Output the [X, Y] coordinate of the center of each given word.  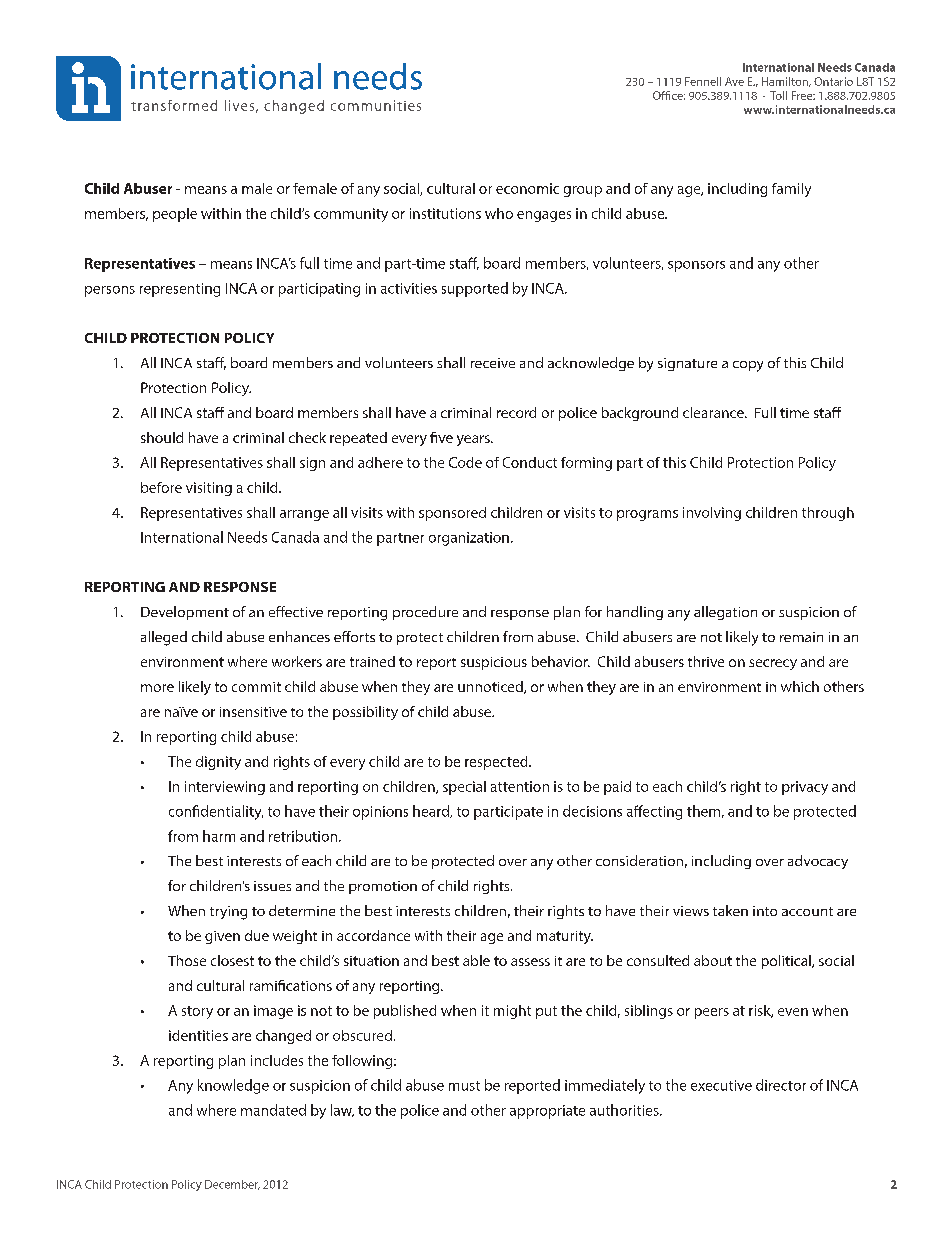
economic [527, 188]
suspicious [494, 663]
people [175, 215]
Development [185, 613]
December [232, 1185]
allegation [725, 613]
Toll [778, 95]
